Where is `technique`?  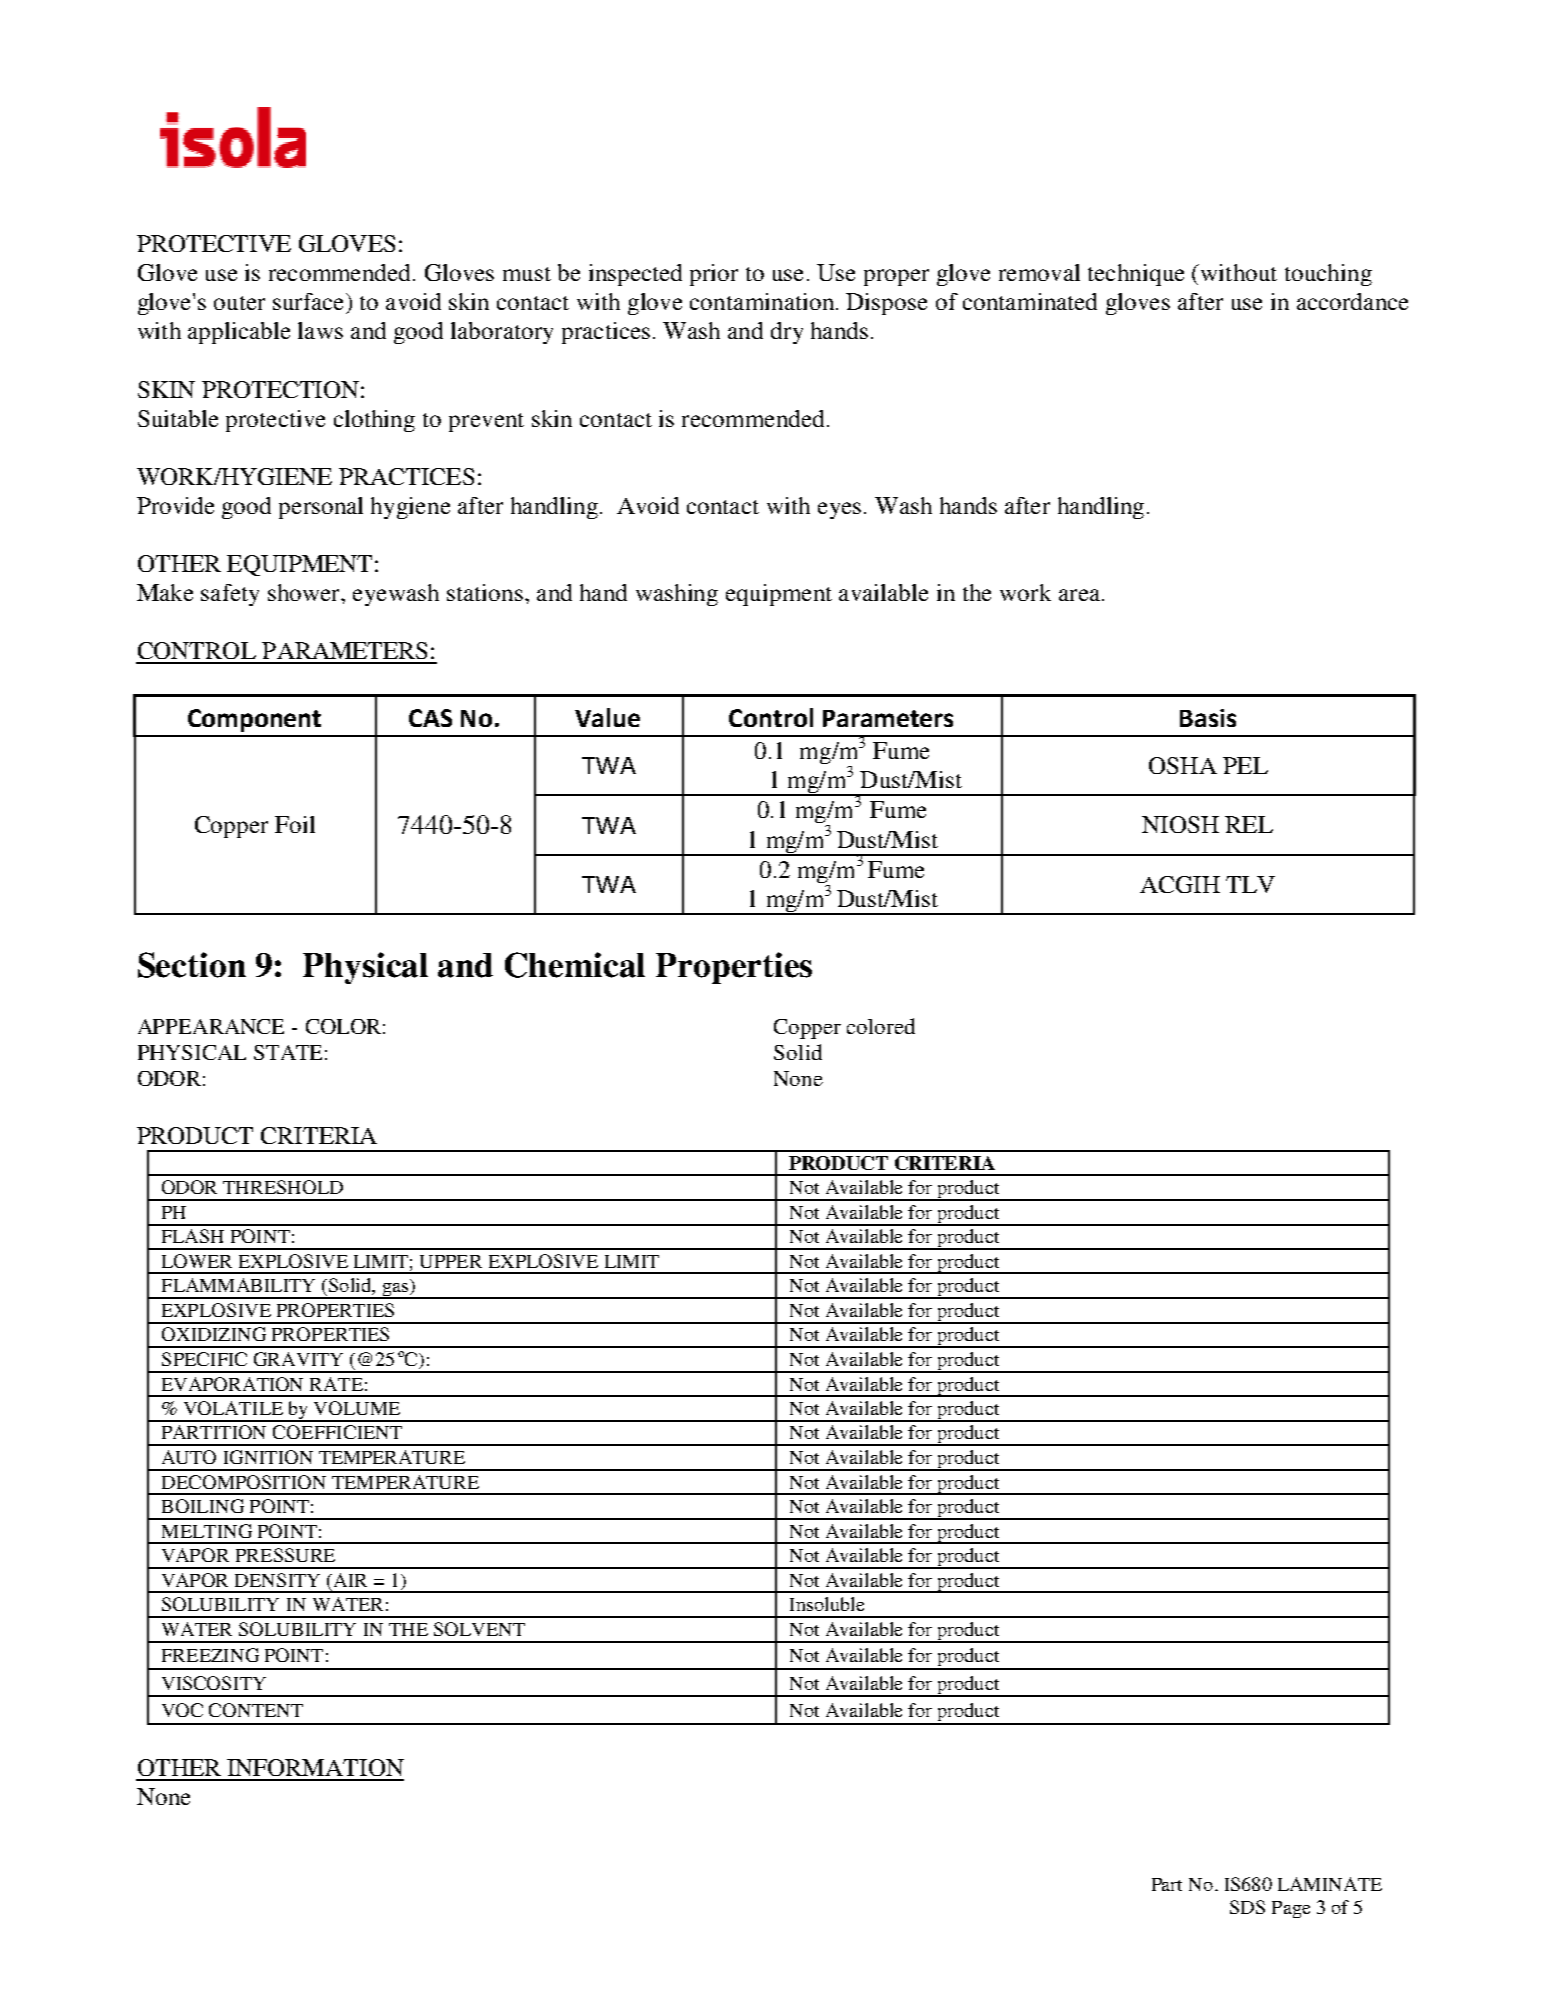 technique is located at coordinates (1136, 275).
